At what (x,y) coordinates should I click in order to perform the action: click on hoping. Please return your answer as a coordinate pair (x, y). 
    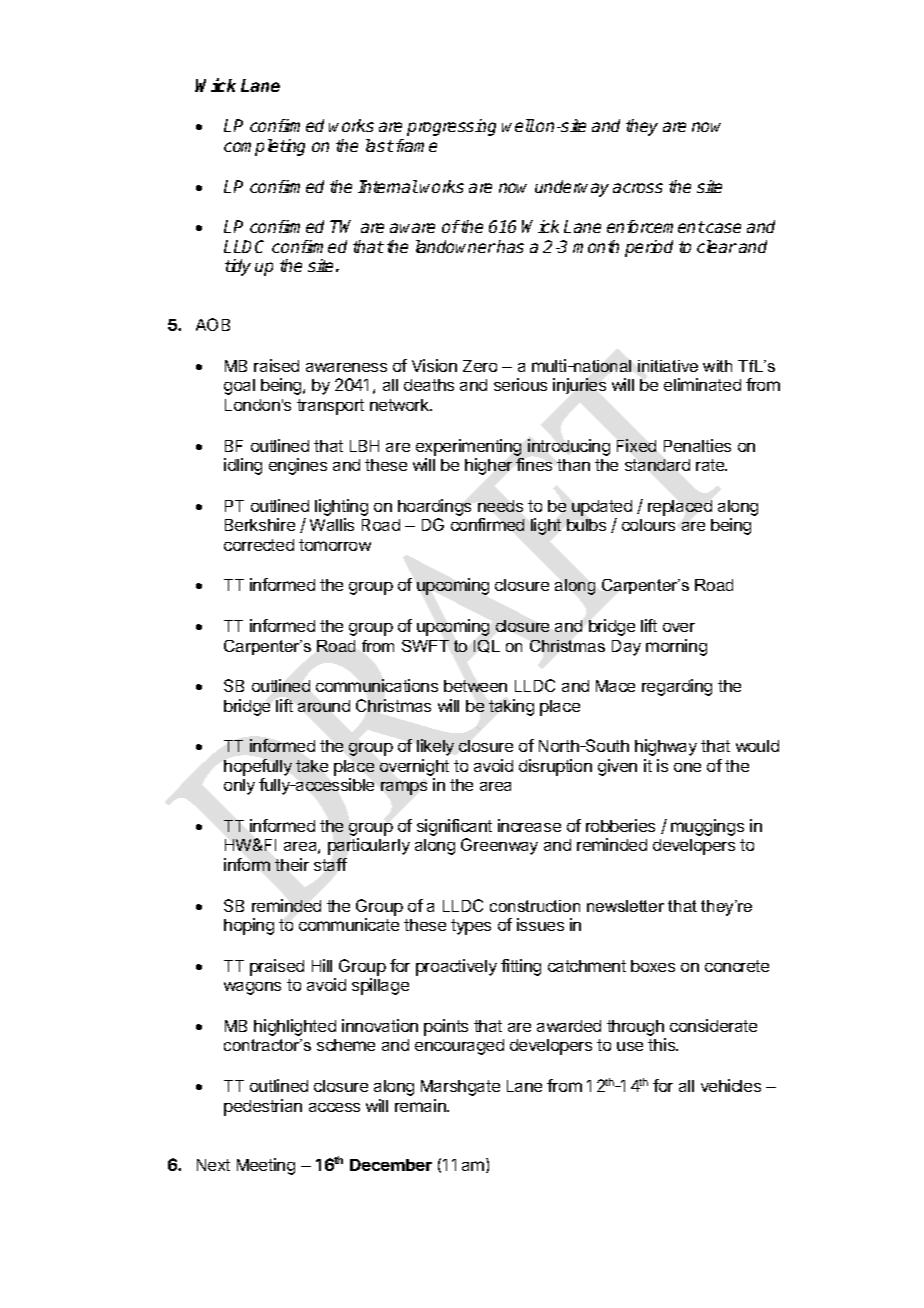
    Looking at the image, I should click on (249, 926).
